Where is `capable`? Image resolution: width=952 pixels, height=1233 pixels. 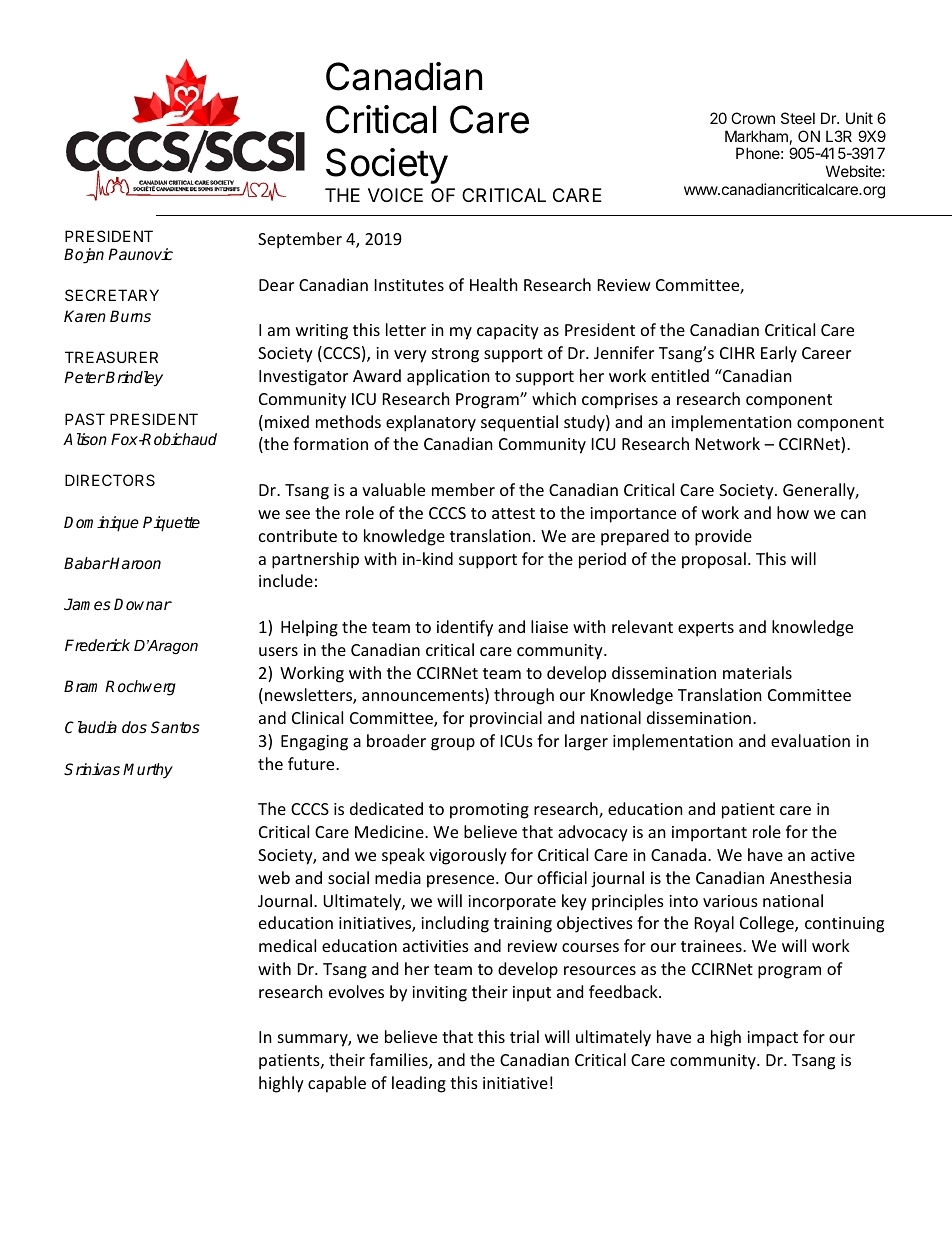 capable is located at coordinates (337, 1084).
